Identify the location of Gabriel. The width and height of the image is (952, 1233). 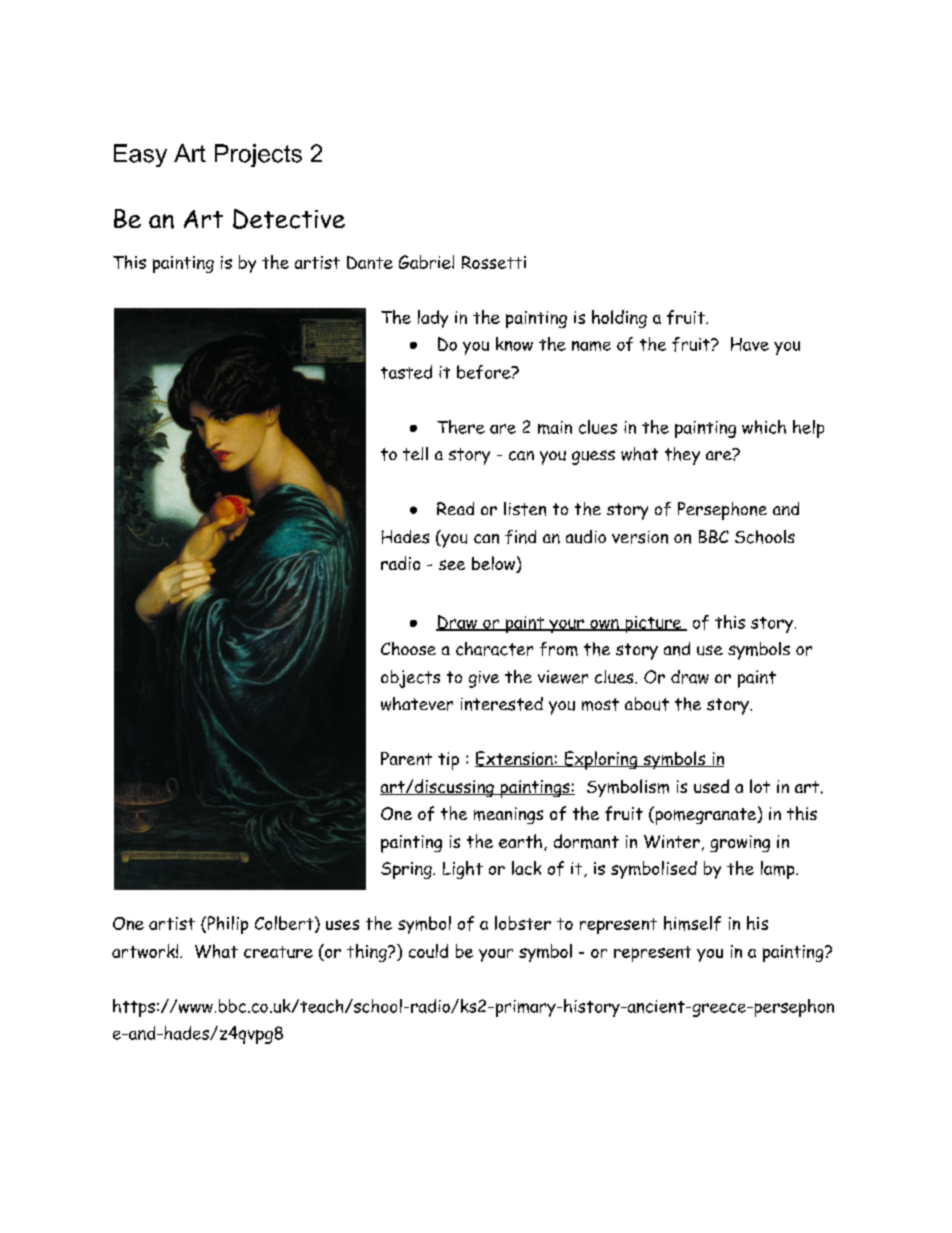
(426, 262).
